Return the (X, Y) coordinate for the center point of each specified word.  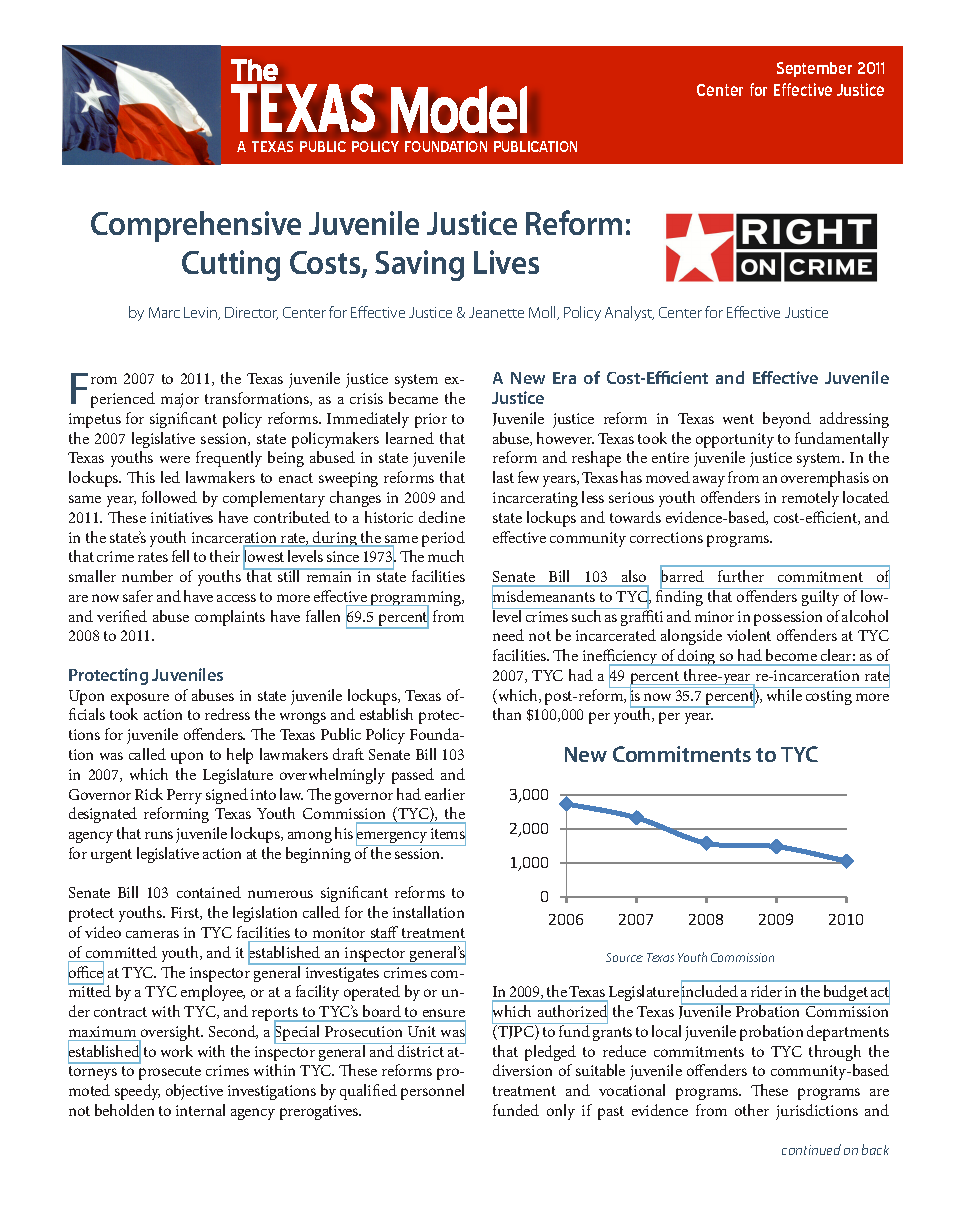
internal (200, 1110)
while (784, 694)
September (814, 69)
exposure (140, 699)
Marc (164, 312)
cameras (152, 934)
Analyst (629, 313)
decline (442, 517)
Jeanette (496, 312)
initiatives (182, 517)
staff (384, 932)
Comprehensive (196, 226)
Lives (506, 262)
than (507, 714)
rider (766, 991)
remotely (810, 499)
